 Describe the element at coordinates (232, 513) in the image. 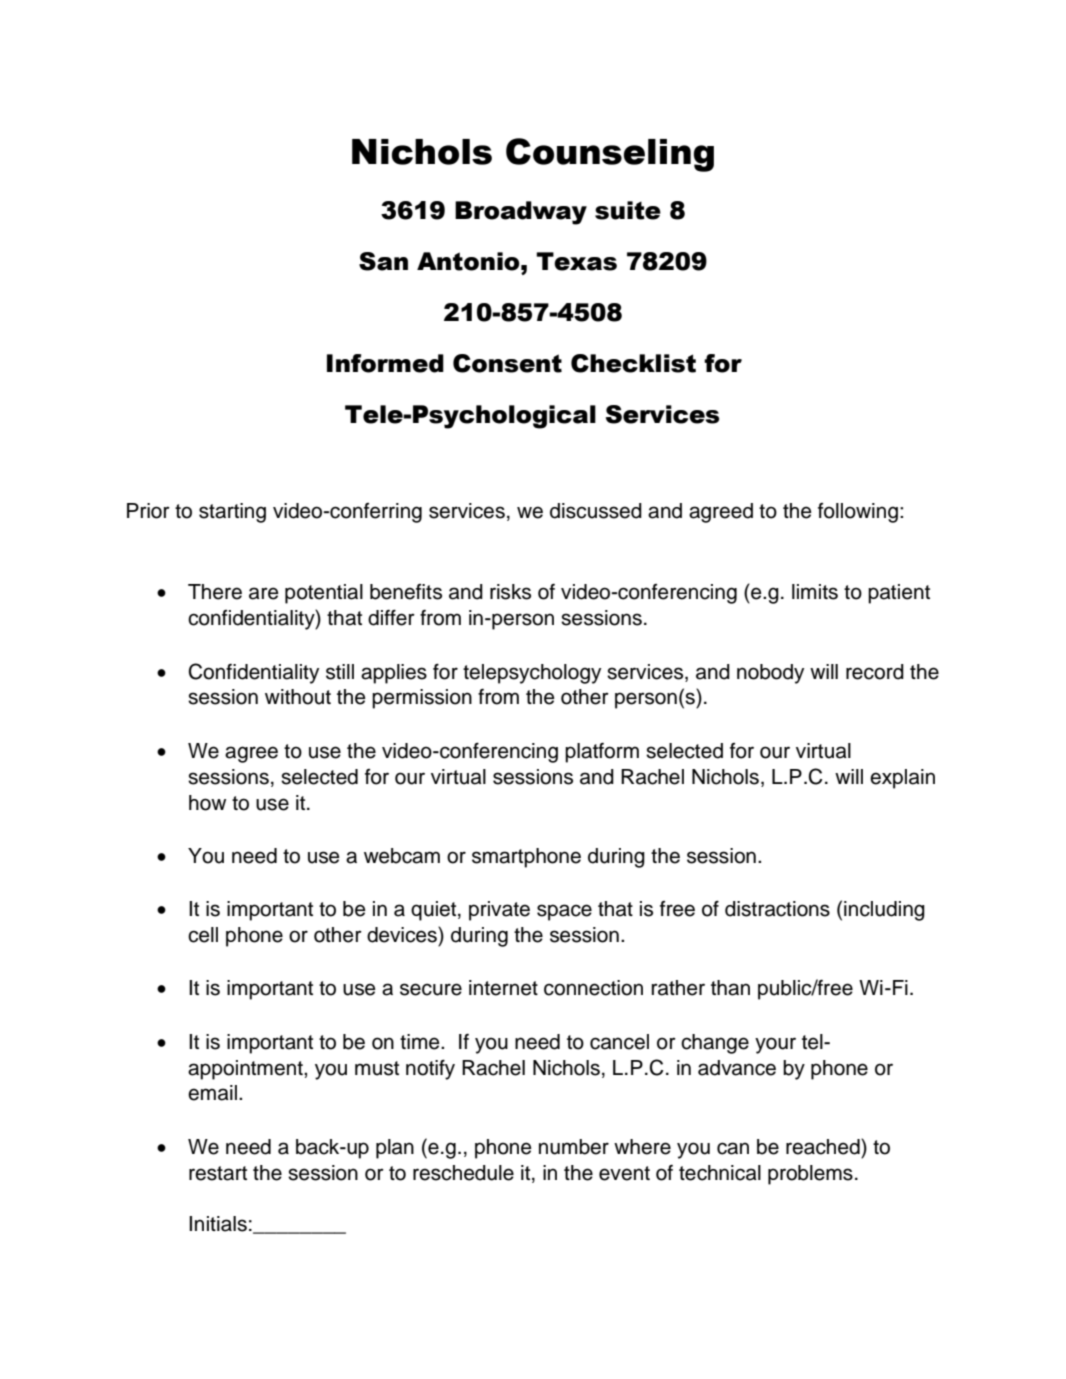

I see `starting` at that location.
